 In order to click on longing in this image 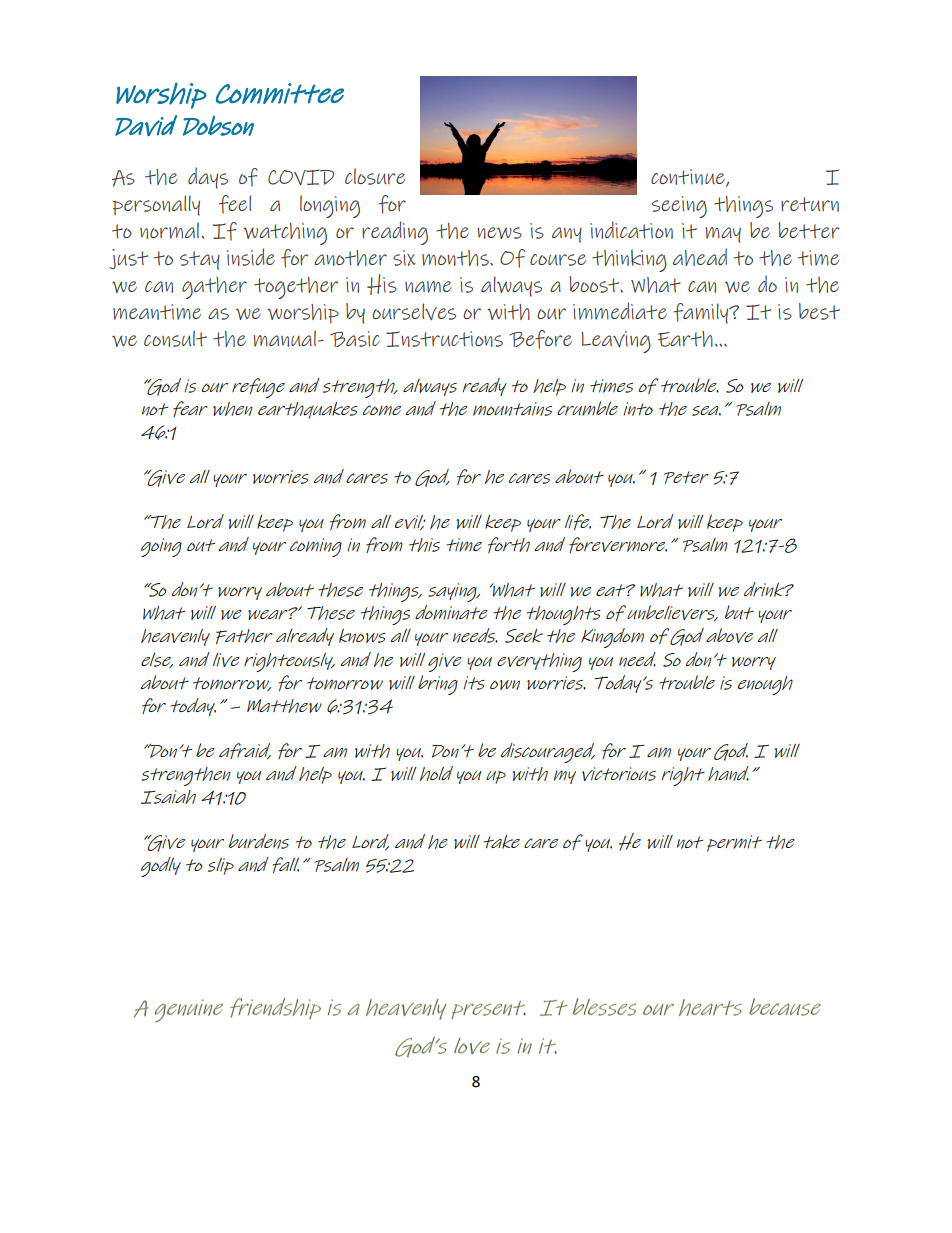, I will do `click(330, 206)`.
